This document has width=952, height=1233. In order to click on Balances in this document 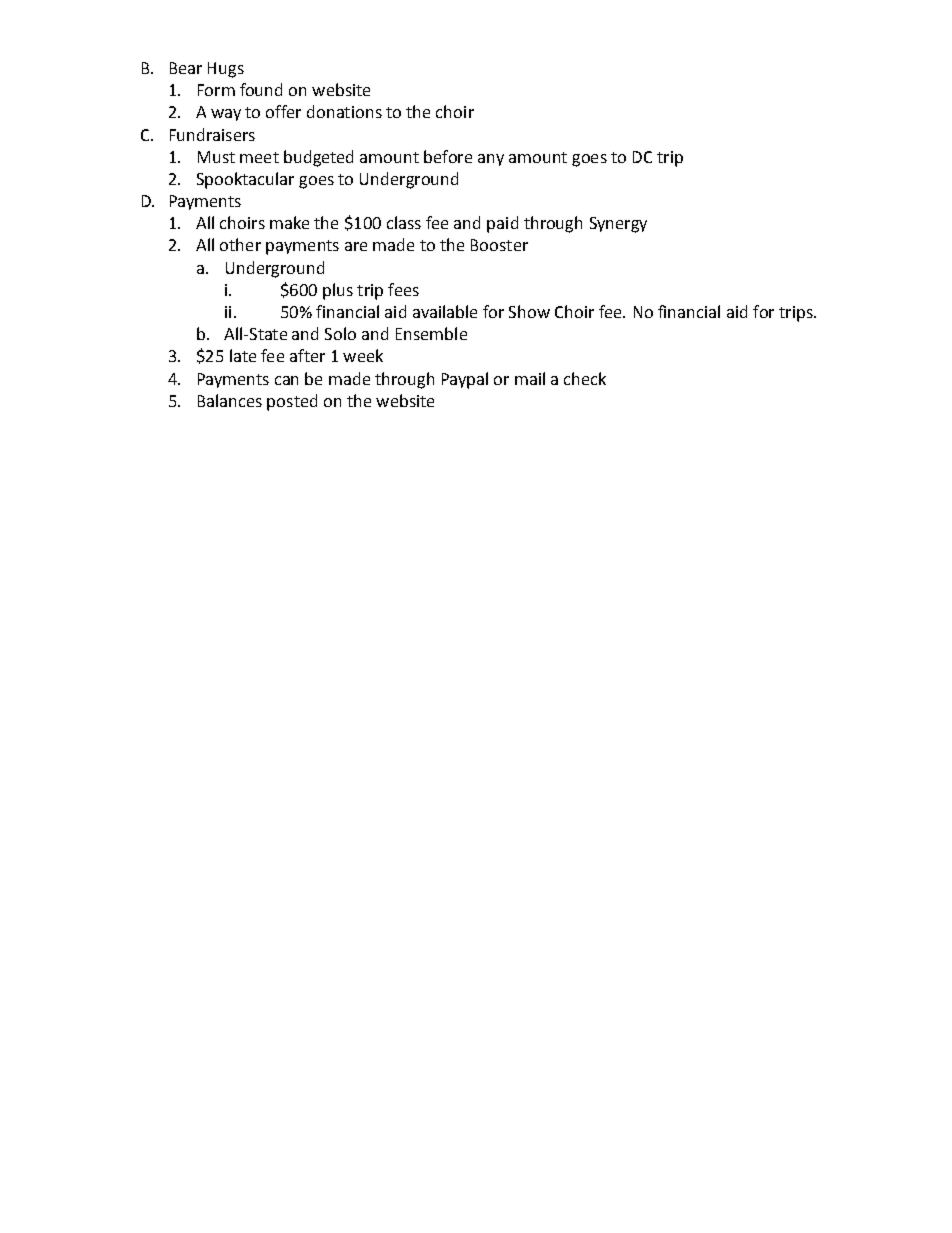, I will do `click(230, 400)`.
